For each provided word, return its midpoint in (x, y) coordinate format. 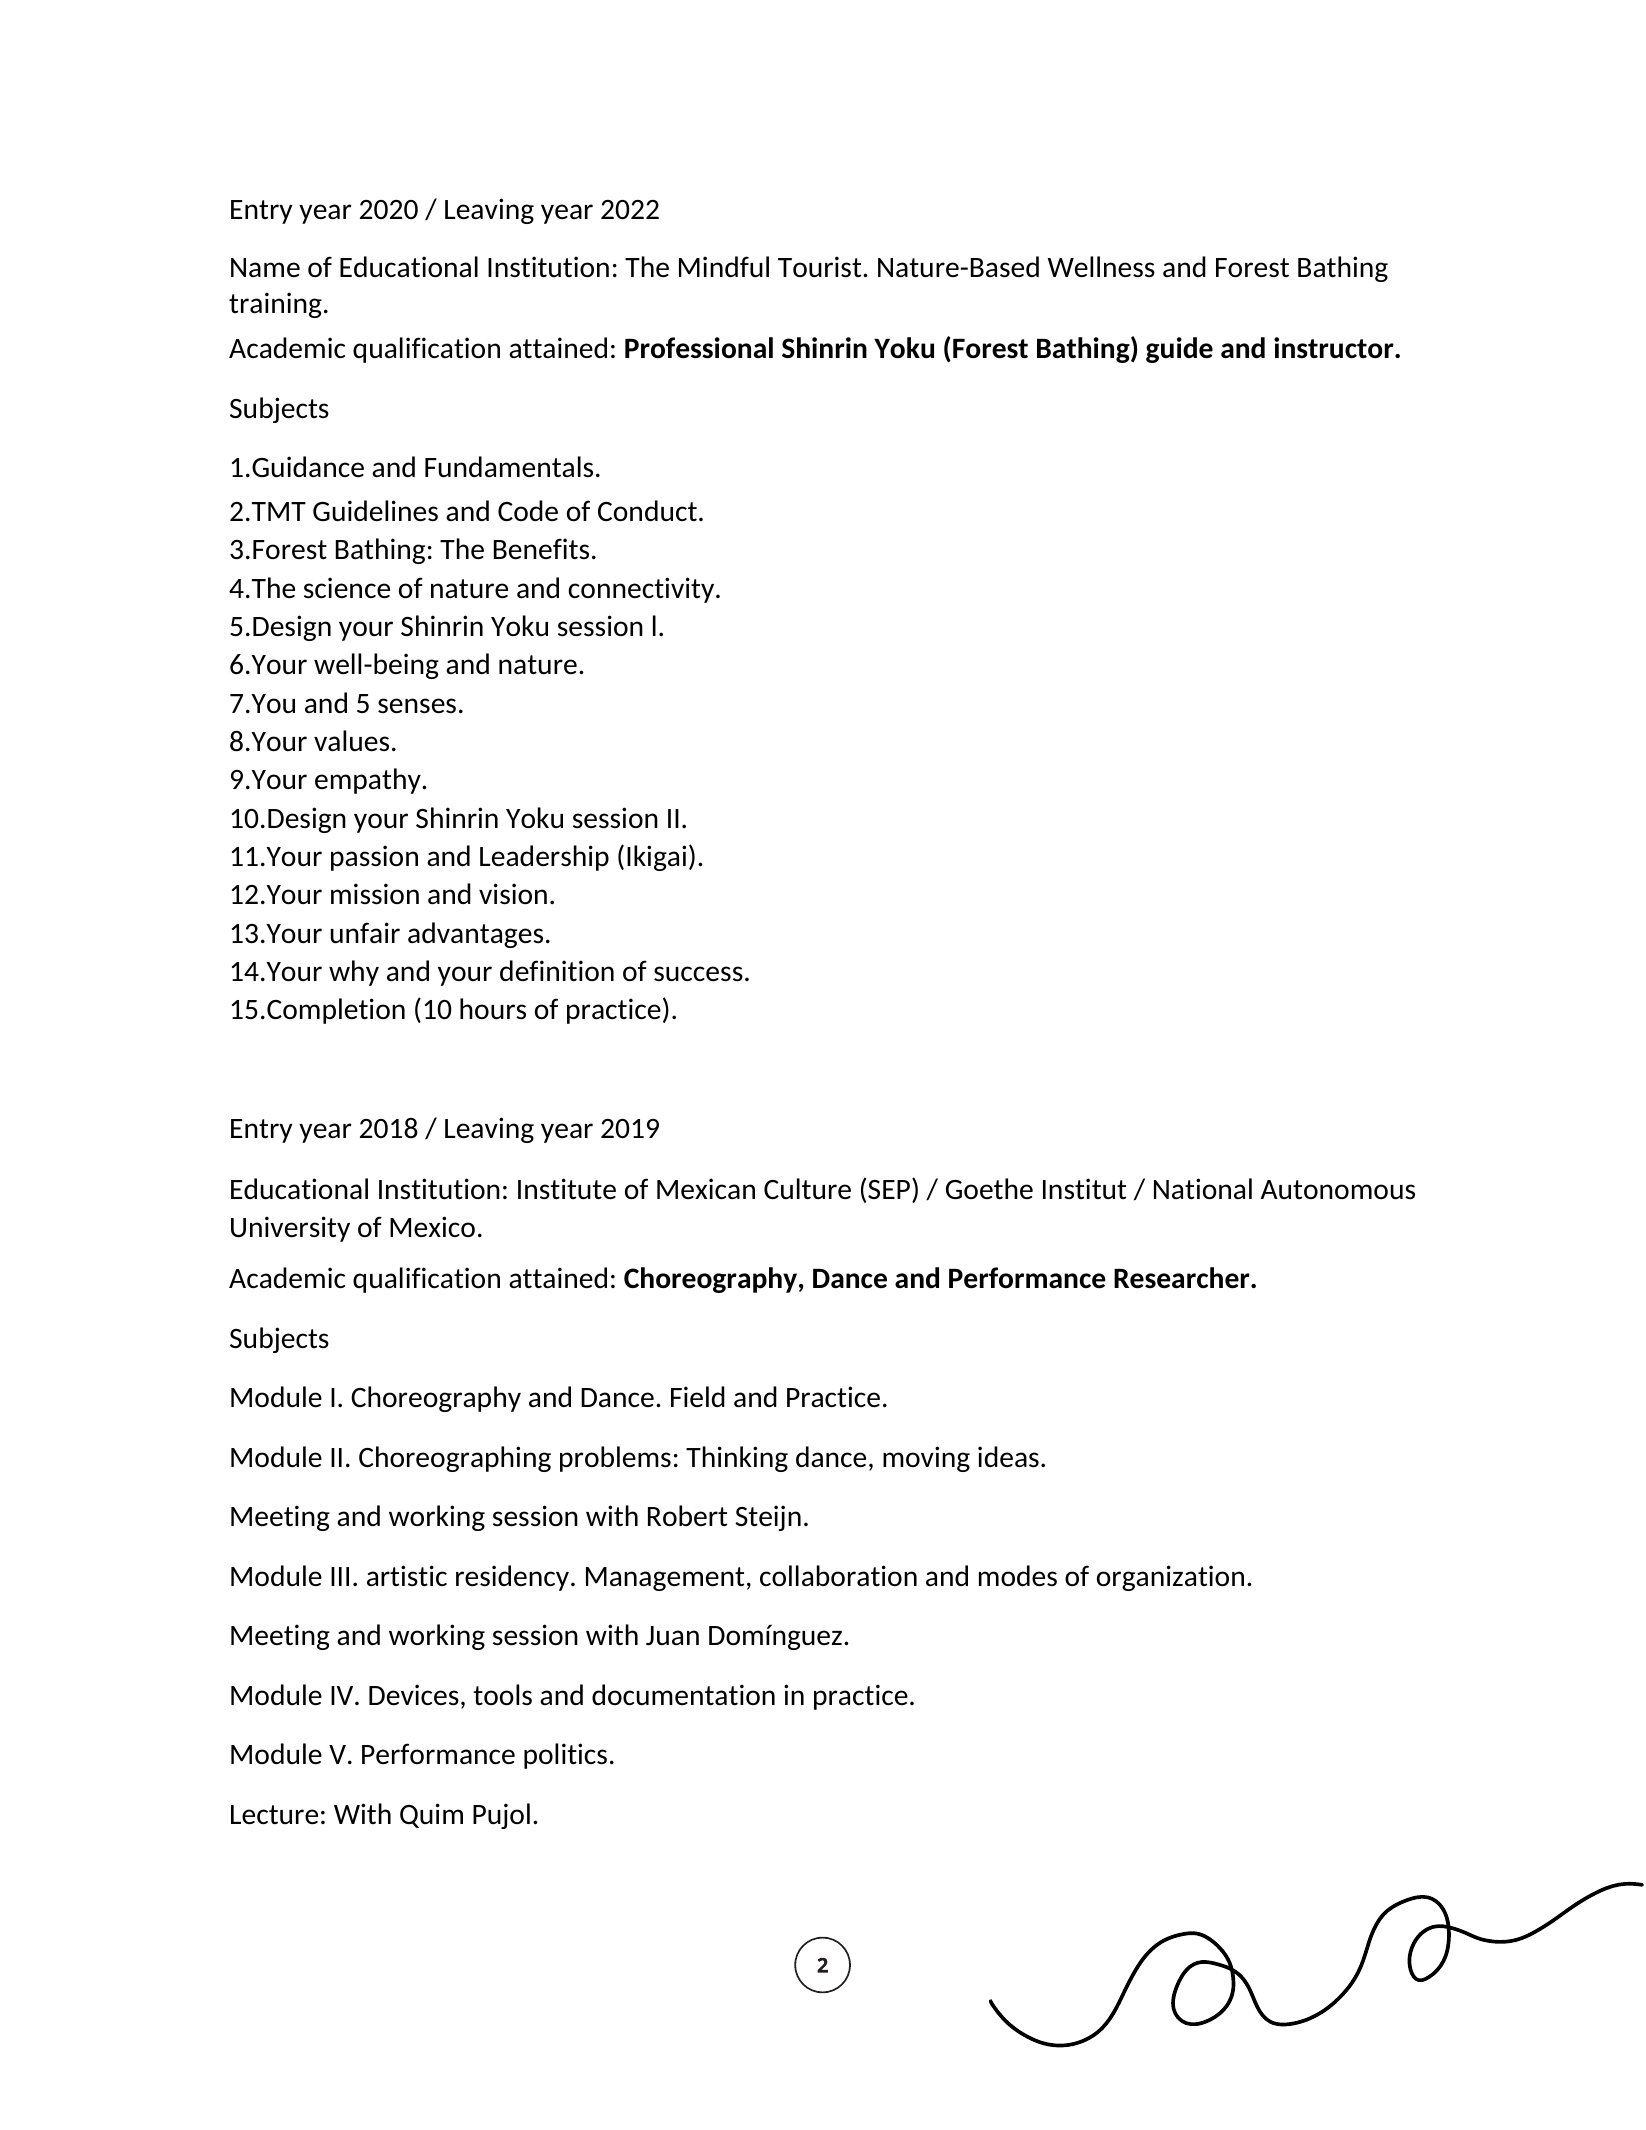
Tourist (821, 267)
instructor (1335, 348)
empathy (369, 781)
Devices (414, 1695)
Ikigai (656, 858)
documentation (683, 1695)
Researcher (1183, 1278)
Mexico (432, 1226)
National (1203, 1188)
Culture (807, 1189)
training (275, 305)
